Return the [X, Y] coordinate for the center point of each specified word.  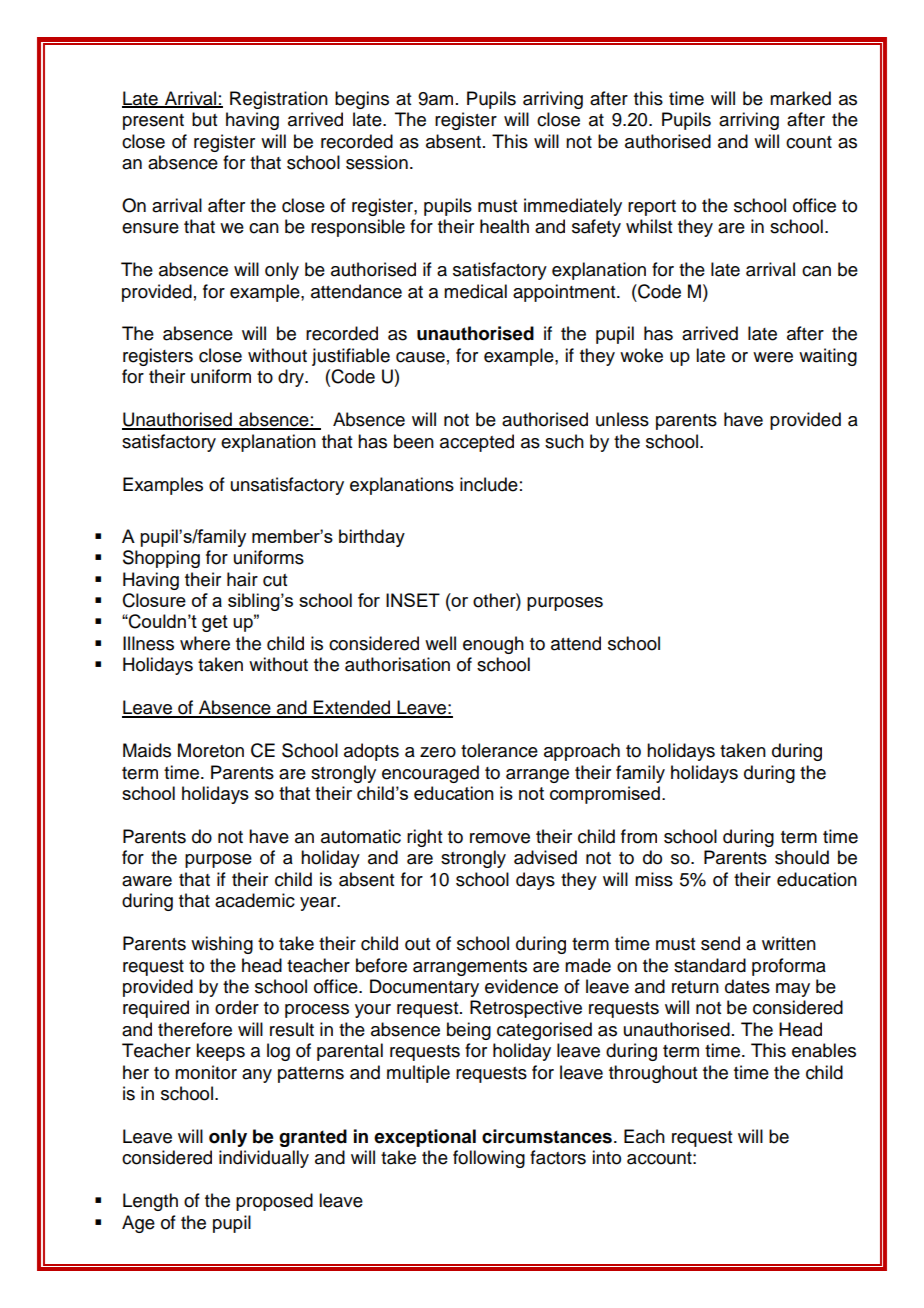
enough [493, 645]
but [204, 119]
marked [800, 98]
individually [264, 1159]
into [606, 1157]
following [489, 1159]
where [205, 643]
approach [582, 752]
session [377, 162]
